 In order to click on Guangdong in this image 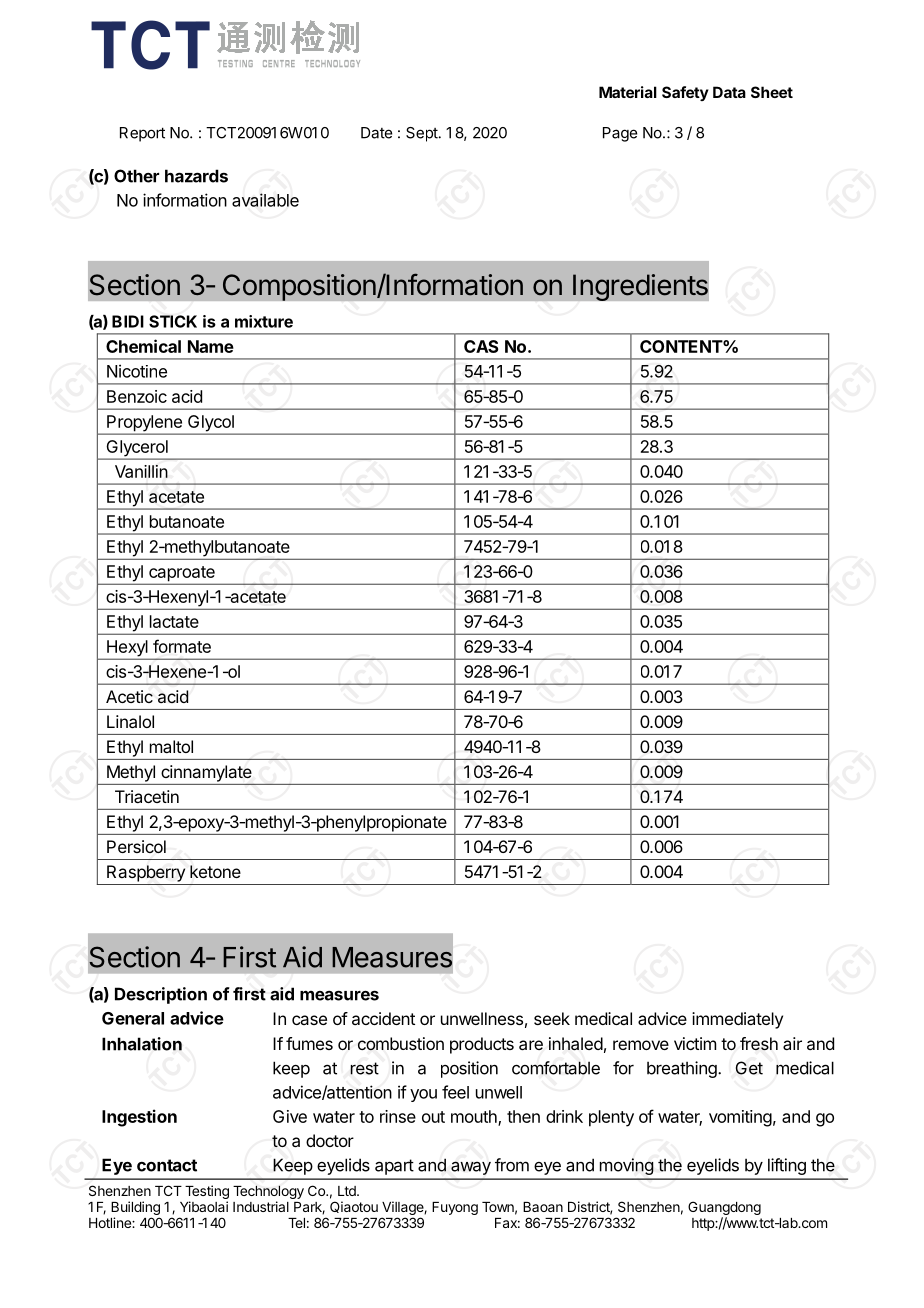, I will do `click(724, 1209)`.
